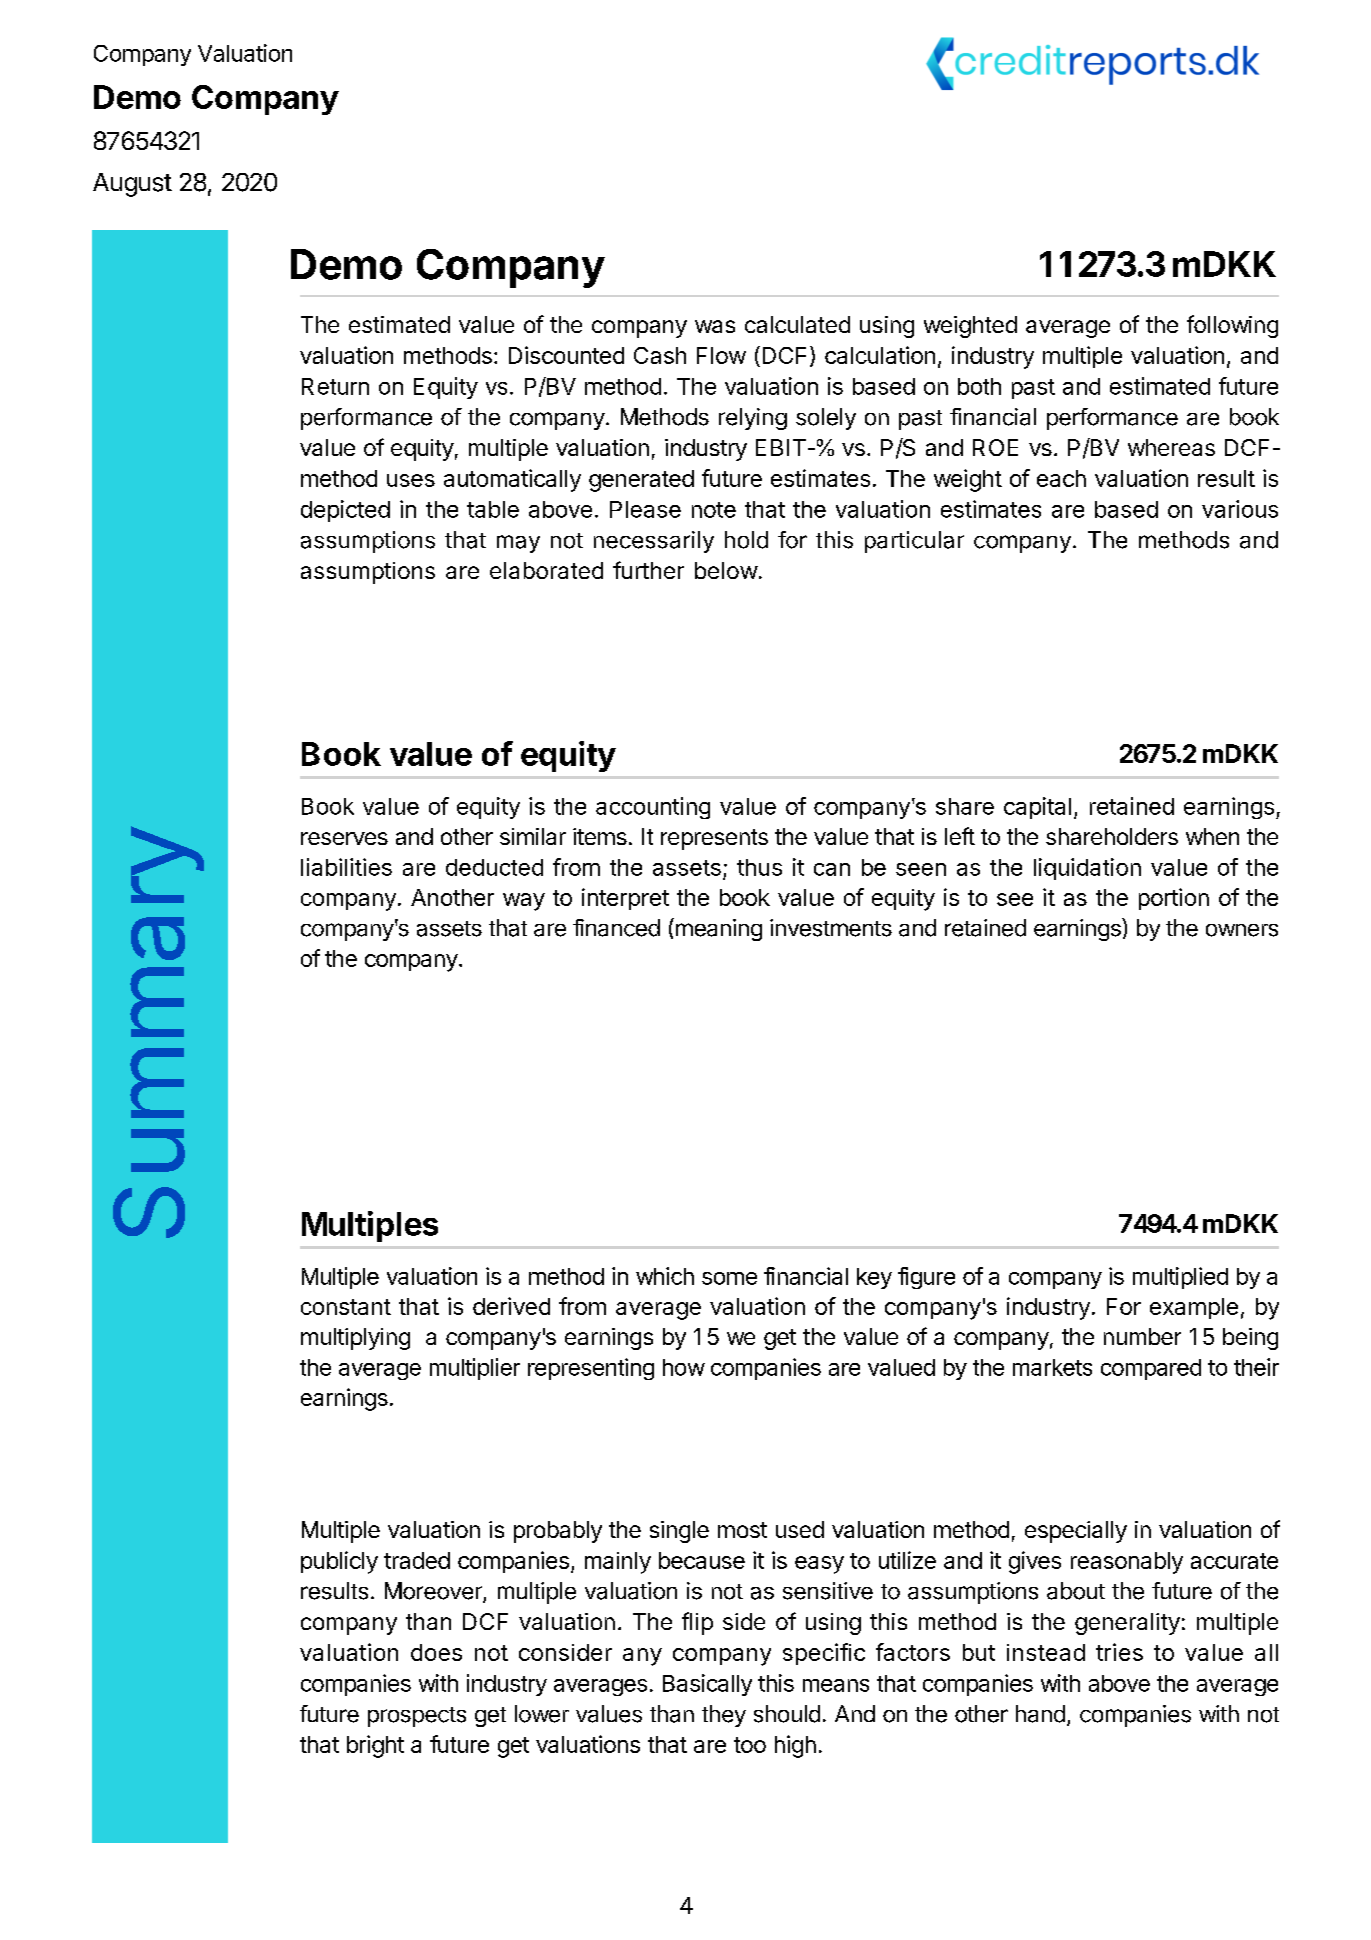 The image size is (1371, 1940). What do you see at coordinates (375, 1746) in the image?
I see `bright` at bounding box center [375, 1746].
